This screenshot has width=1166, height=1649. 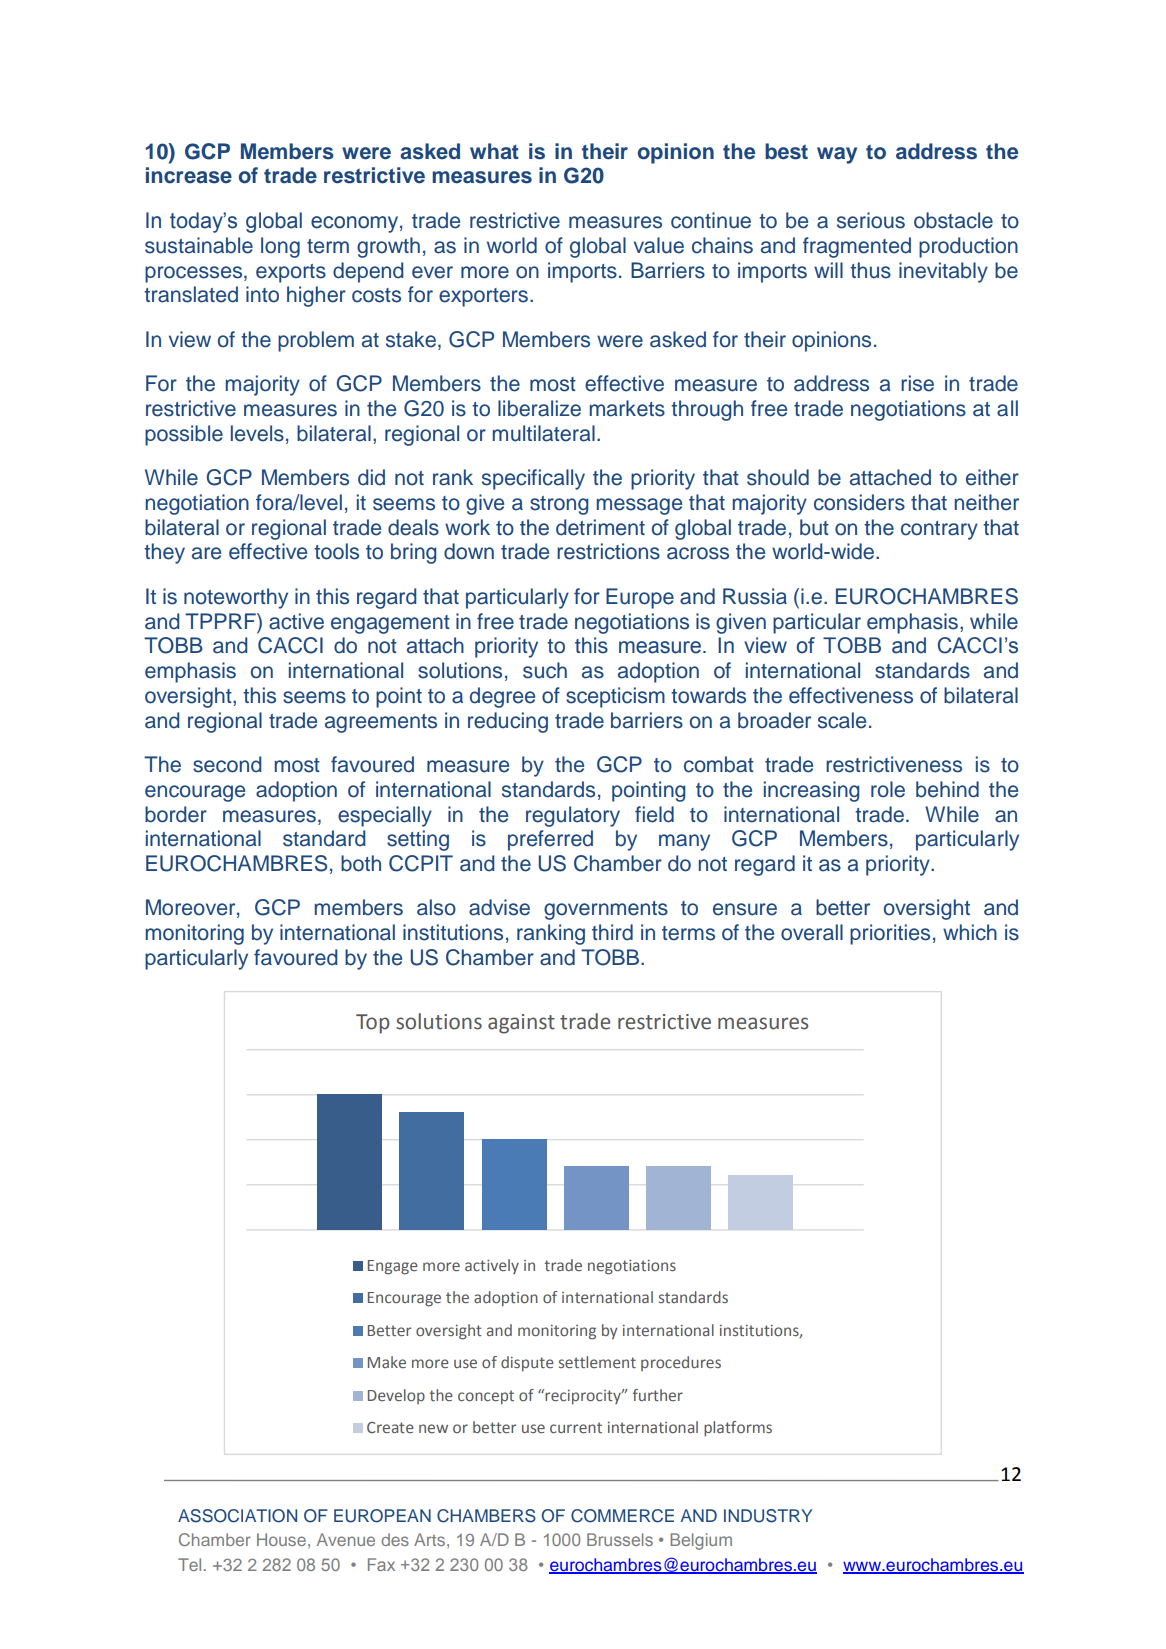 I want to click on are, so click(x=206, y=553).
